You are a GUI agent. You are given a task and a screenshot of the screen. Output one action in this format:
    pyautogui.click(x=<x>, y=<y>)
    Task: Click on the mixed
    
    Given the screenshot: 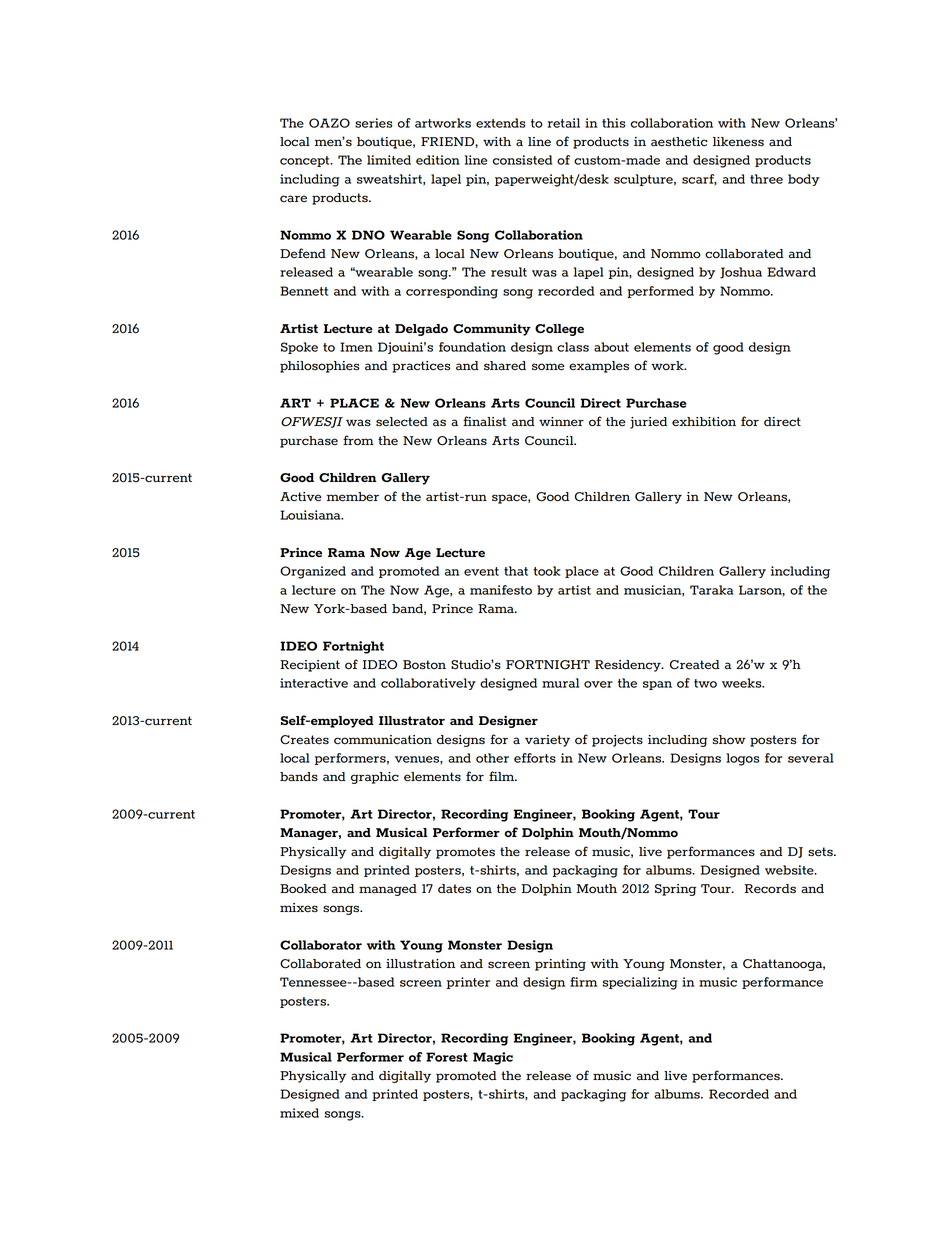 What is the action you would take?
    pyautogui.click(x=299, y=1113)
